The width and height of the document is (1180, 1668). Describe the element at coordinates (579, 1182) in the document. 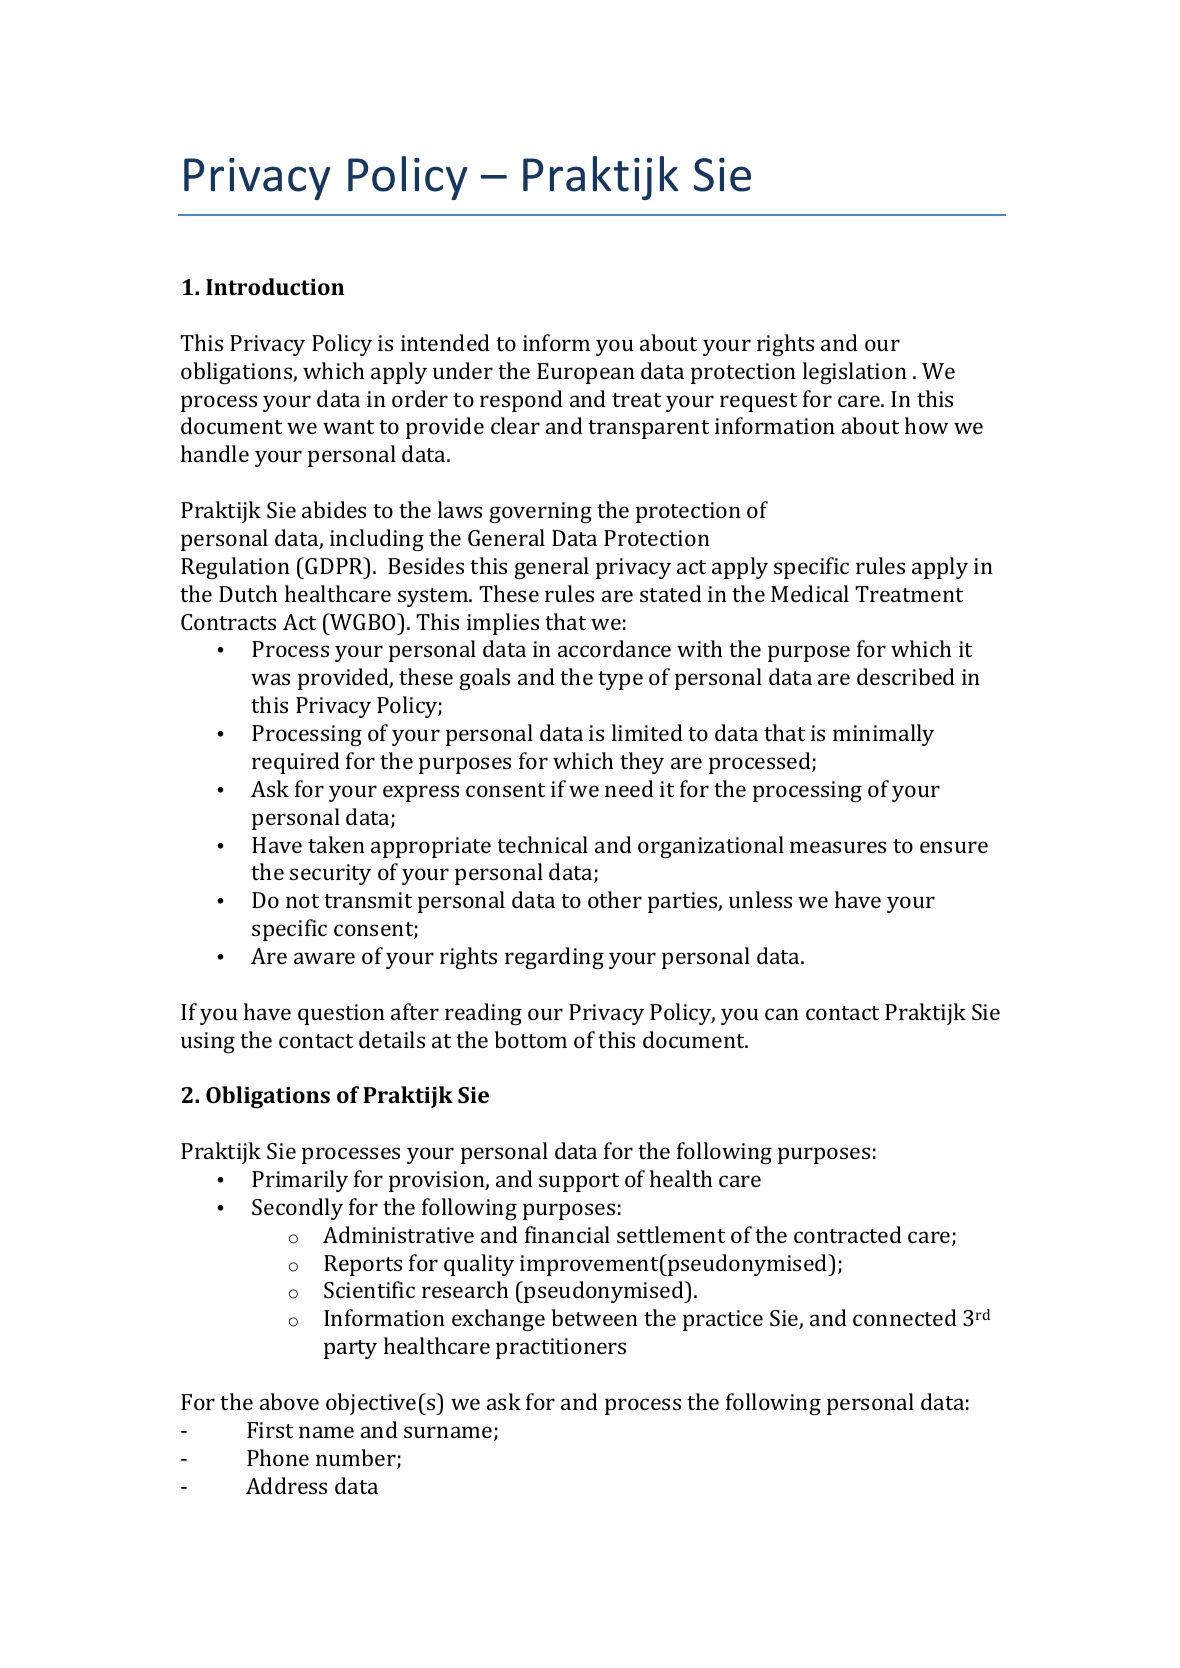

I see `support` at that location.
